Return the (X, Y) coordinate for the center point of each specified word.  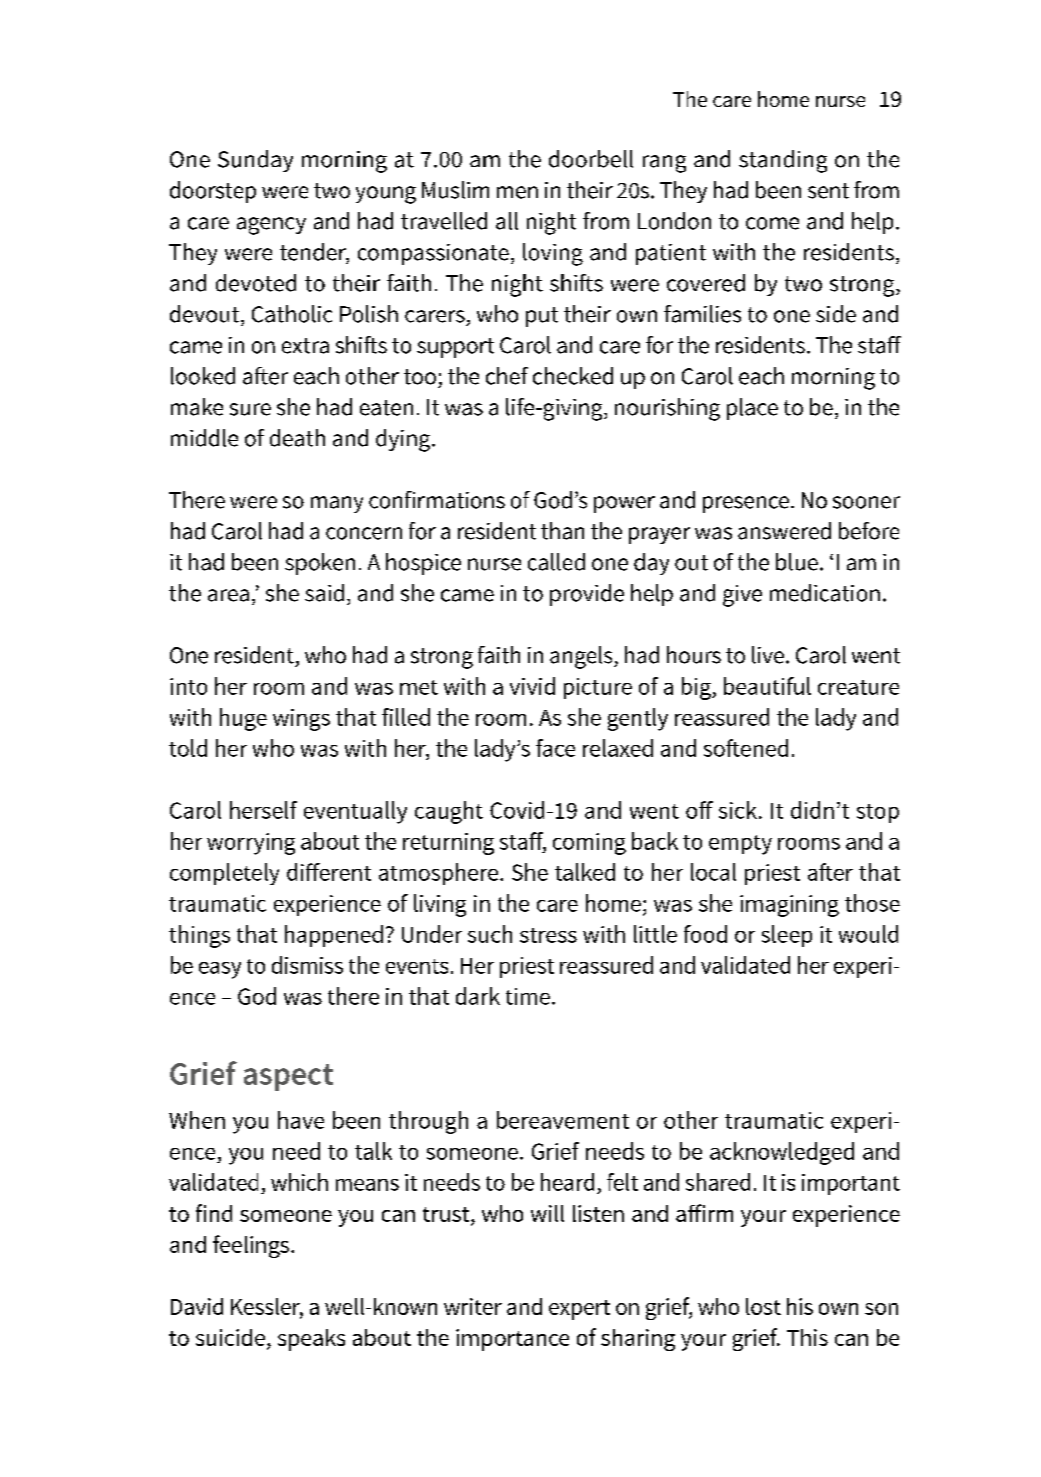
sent (828, 191)
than (562, 531)
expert (579, 1310)
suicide (230, 1337)
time (528, 996)
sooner (866, 502)
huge (243, 719)
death (297, 438)
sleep (787, 936)
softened (746, 748)
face (555, 748)
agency (271, 226)
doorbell (591, 159)
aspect (288, 1077)
